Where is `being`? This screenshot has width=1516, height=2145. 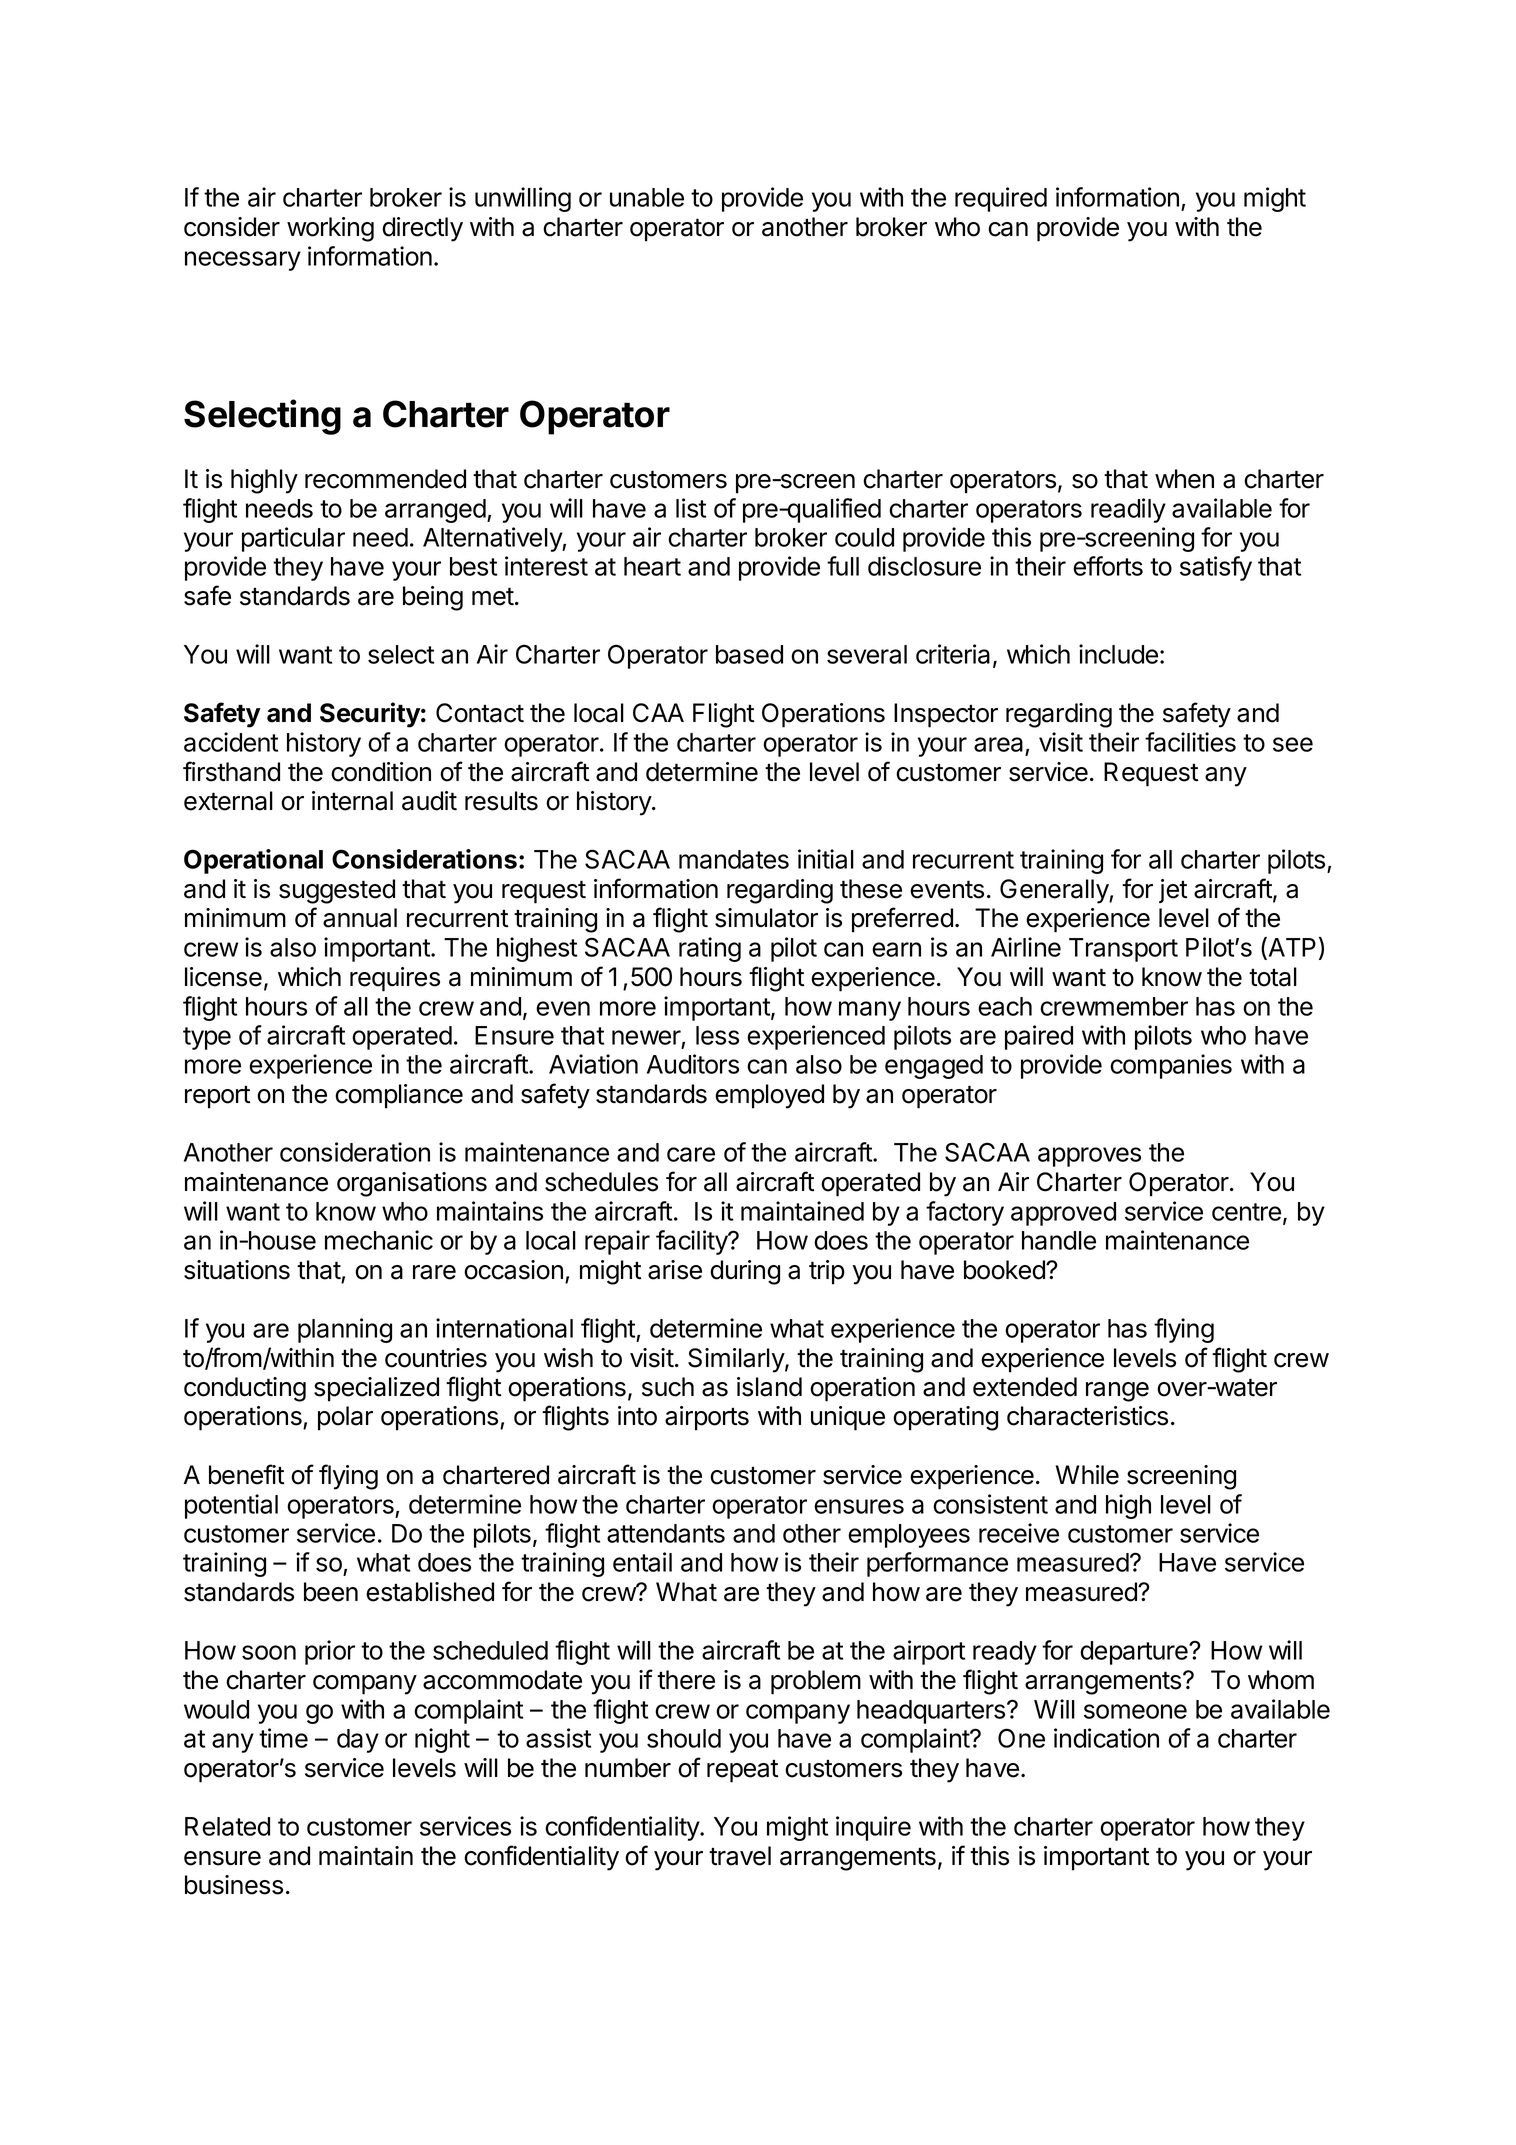 being is located at coordinates (433, 598).
